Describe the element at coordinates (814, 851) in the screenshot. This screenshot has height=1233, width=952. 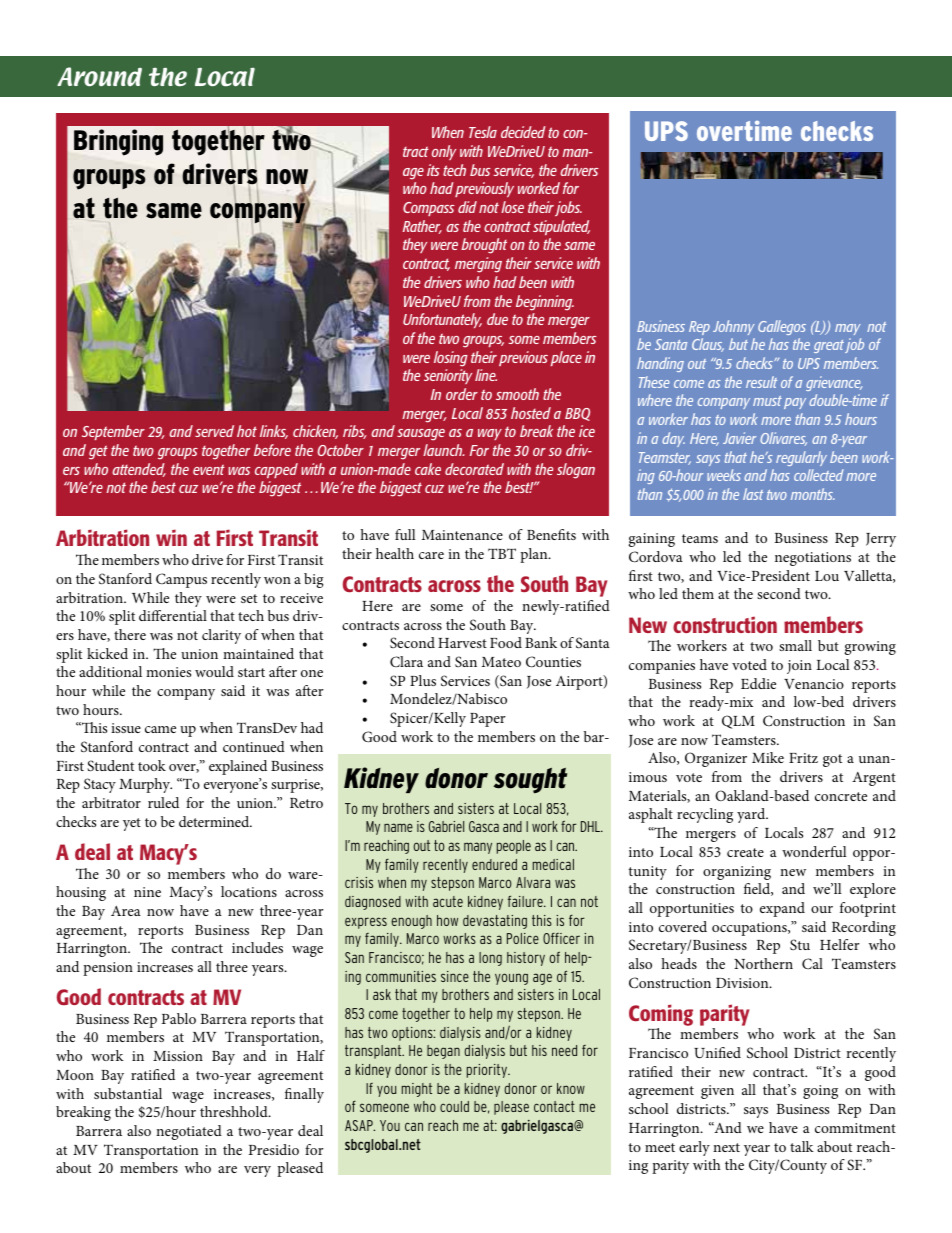
I see `wonderful` at that location.
